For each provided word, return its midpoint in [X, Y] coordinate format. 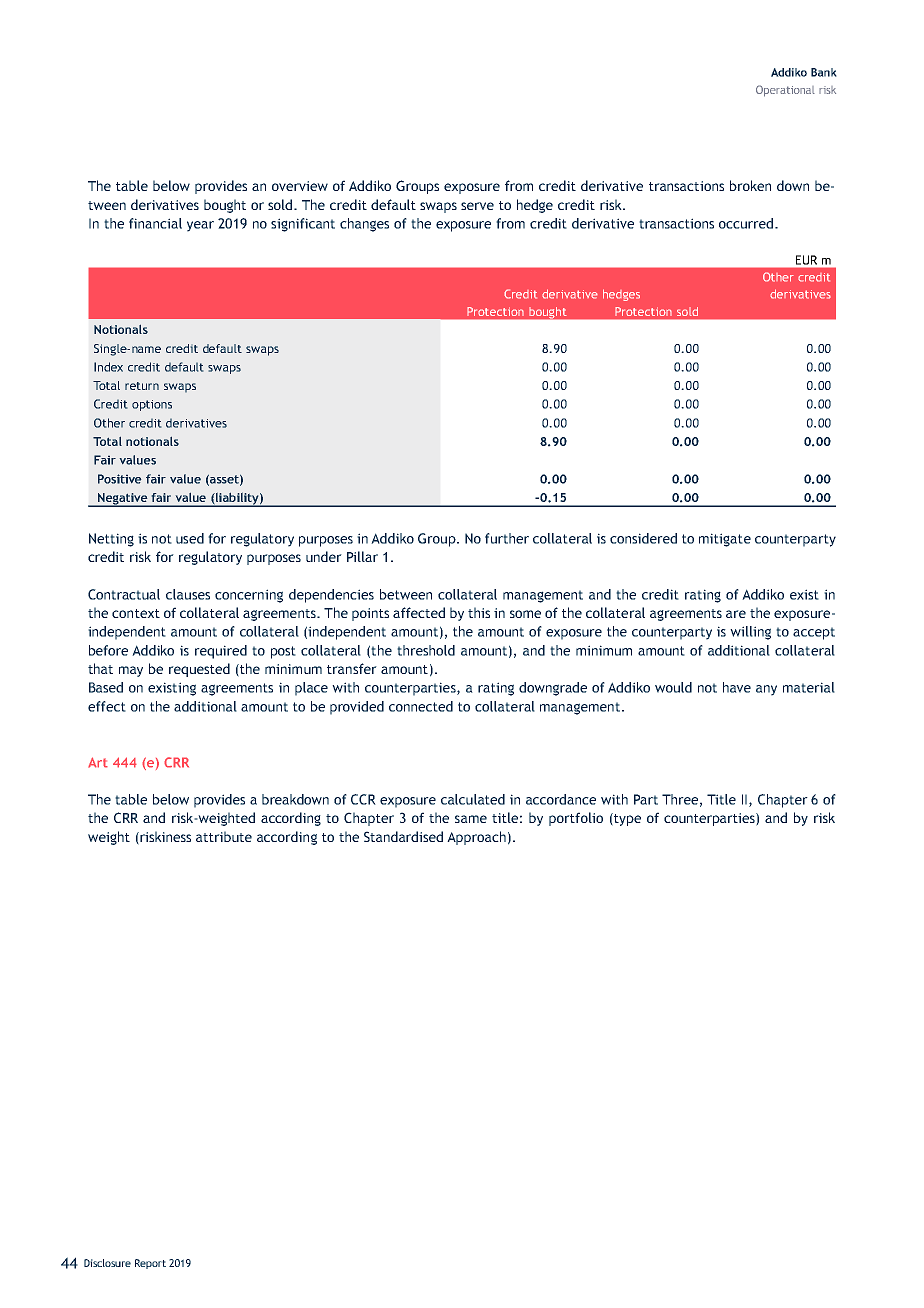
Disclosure [107, 1263]
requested [199, 670]
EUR [806, 260]
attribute [224, 836]
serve [477, 206]
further [507, 538]
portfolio [576, 819]
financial [155, 223]
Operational [785, 91]
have [737, 687]
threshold [426, 650]
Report [150, 1264]
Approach [476, 838]
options [152, 405]
